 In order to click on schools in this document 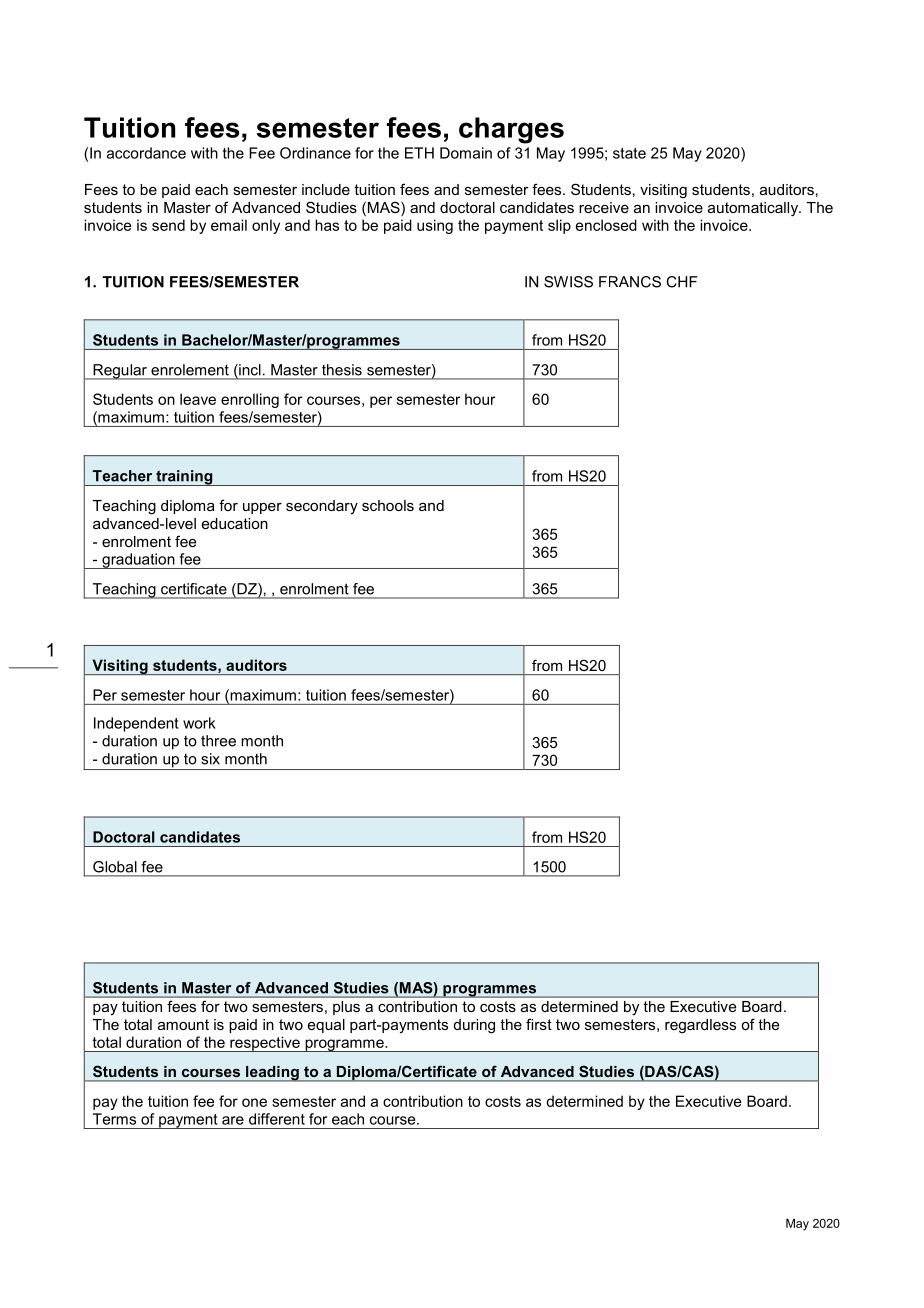, I will do `click(388, 505)`.
